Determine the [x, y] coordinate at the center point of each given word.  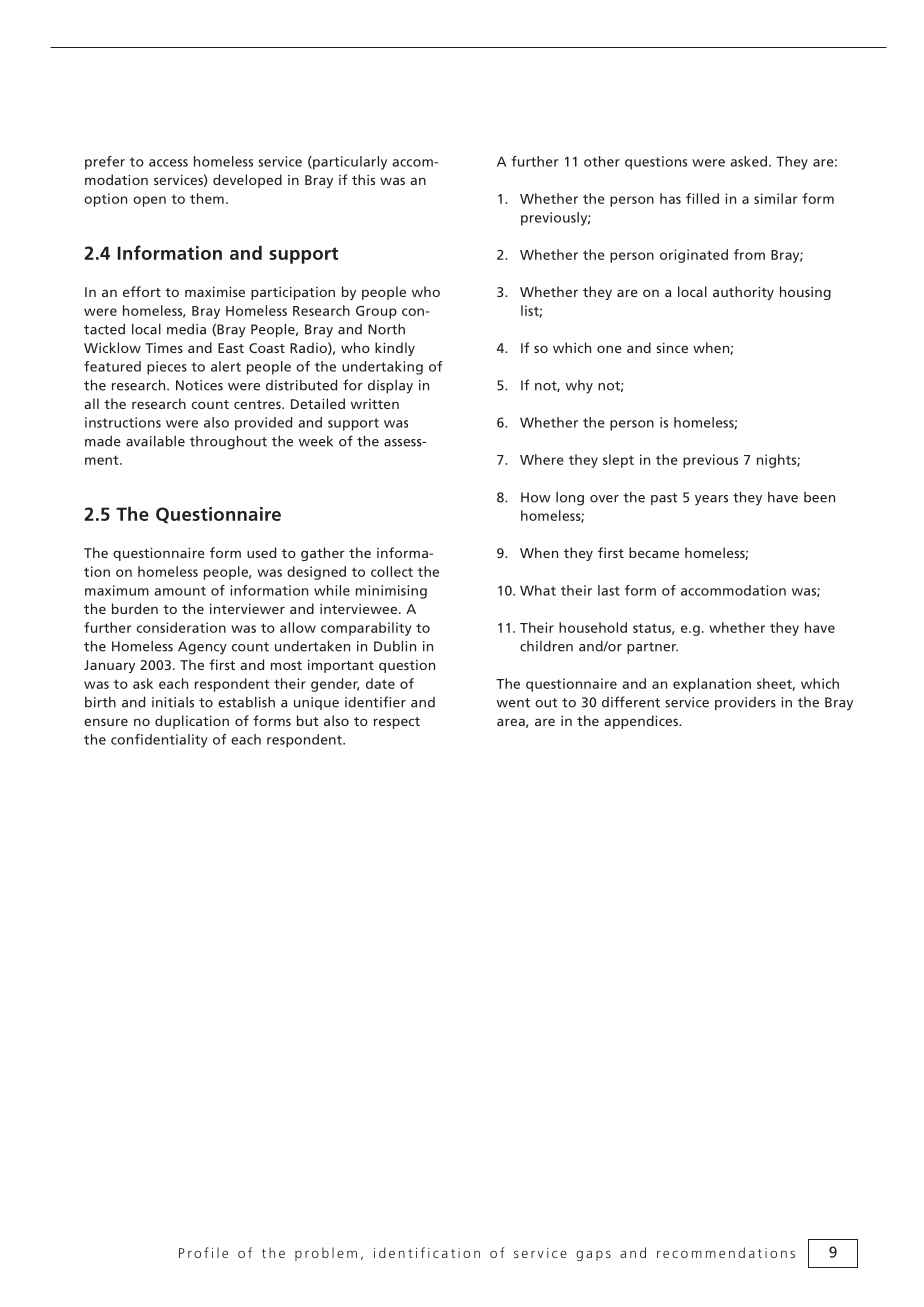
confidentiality [159, 741]
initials [173, 702]
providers [745, 703]
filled [702, 198]
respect [397, 723]
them [207, 198]
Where [542, 459]
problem [326, 1254]
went [513, 703]
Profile [203, 1252]
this [363, 179]
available [155, 441]
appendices [642, 722]
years [711, 500]
